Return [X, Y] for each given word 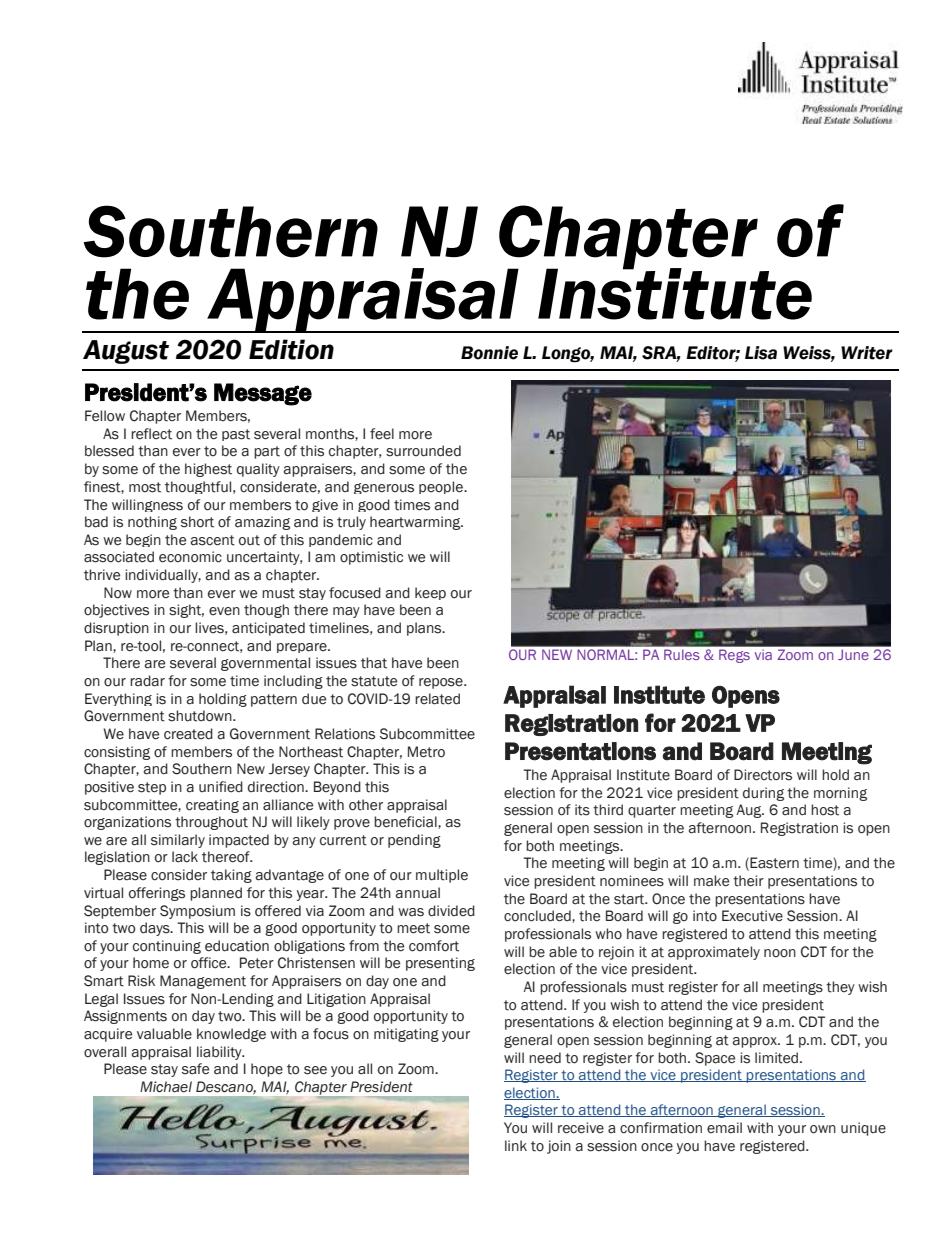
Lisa [761, 353]
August [126, 352]
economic [190, 557]
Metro [426, 752]
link [516, 1145]
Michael [166, 1087]
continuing [167, 947]
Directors [763, 775]
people [442, 487]
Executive [752, 916]
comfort [434, 946]
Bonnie [489, 353]
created [188, 734]
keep [430, 593]
